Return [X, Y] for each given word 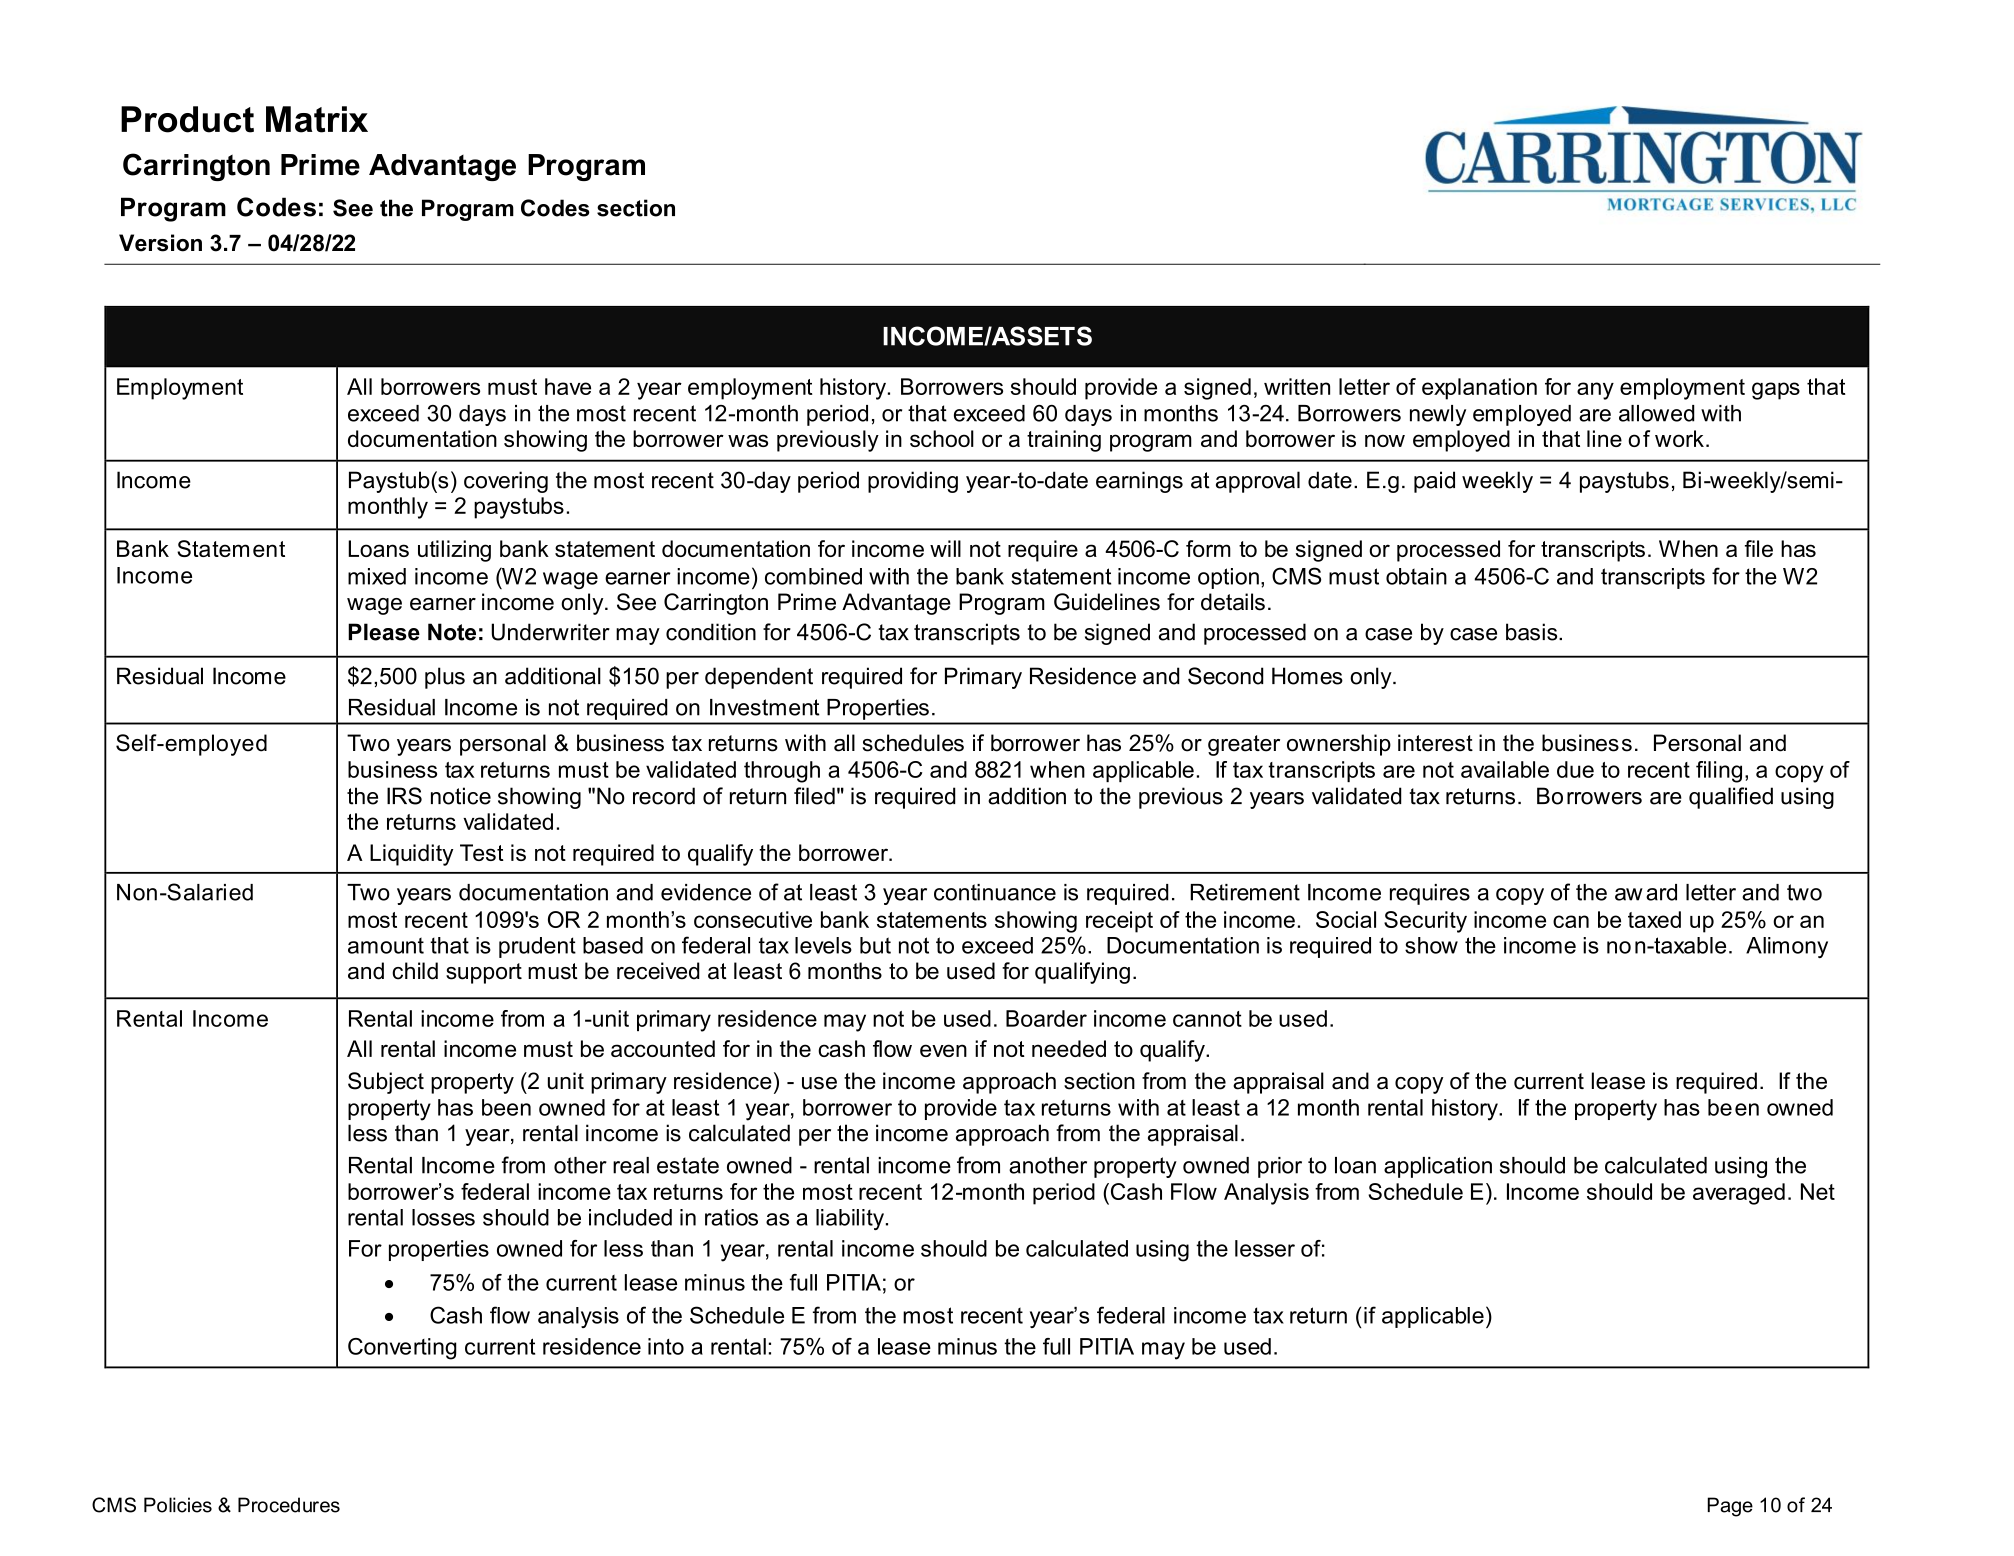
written [1297, 386]
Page [1730, 1507]
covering [506, 482]
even [943, 1050]
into [666, 1346]
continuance [995, 892]
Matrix [317, 119]
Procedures [289, 1505]
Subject [386, 1083]
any [1595, 391]
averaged [1739, 1194]
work [1679, 438]
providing [913, 482]
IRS [404, 796]
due [1575, 769]
